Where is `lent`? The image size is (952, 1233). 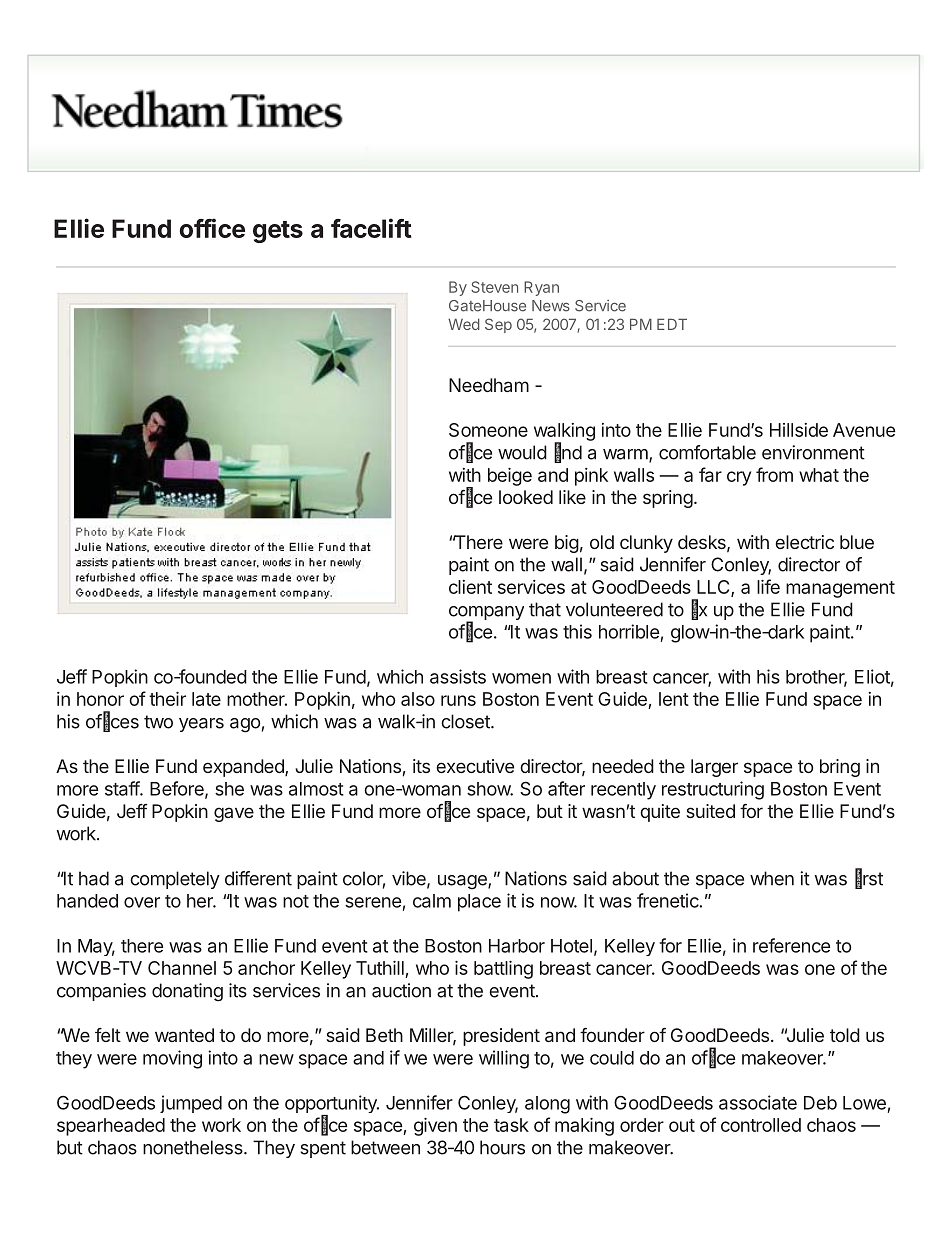
lent is located at coordinates (674, 699).
